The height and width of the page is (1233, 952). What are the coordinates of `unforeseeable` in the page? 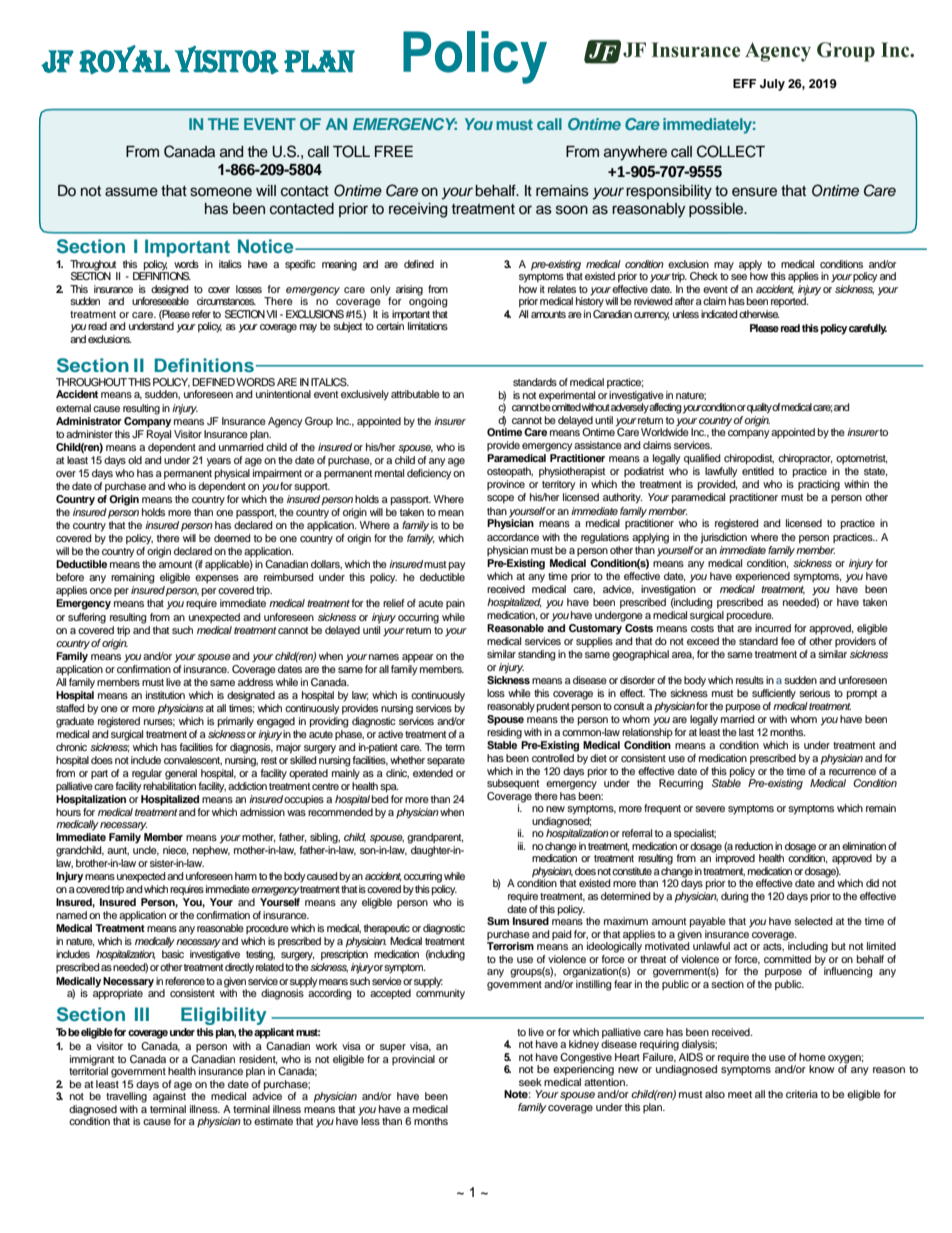 It's located at (160, 300).
